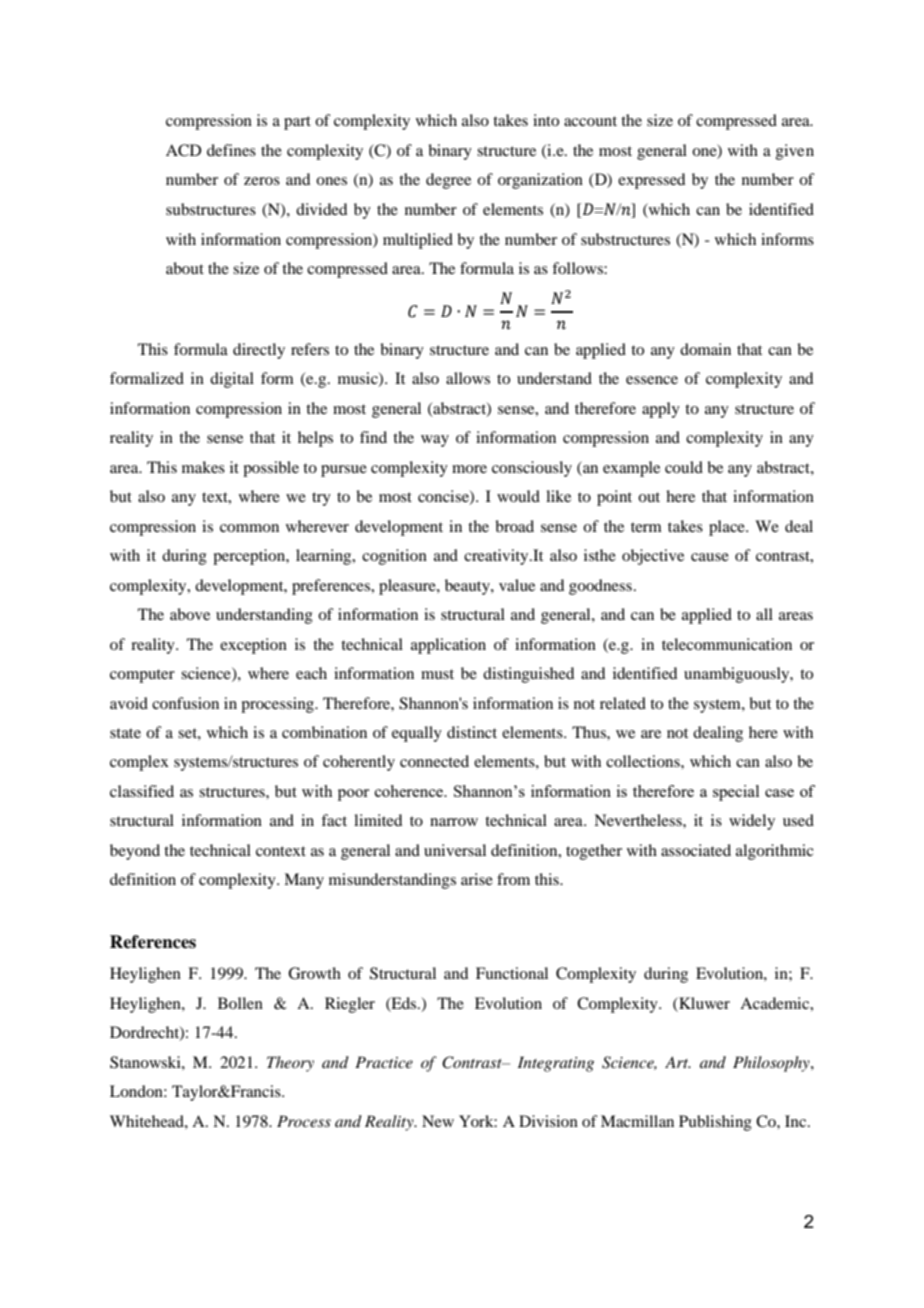 Image resolution: width=924 pixels, height=1308 pixels. What do you see at coordinates (514, 526) in the document?
I see `broad` at bounding box center [514, 526].
